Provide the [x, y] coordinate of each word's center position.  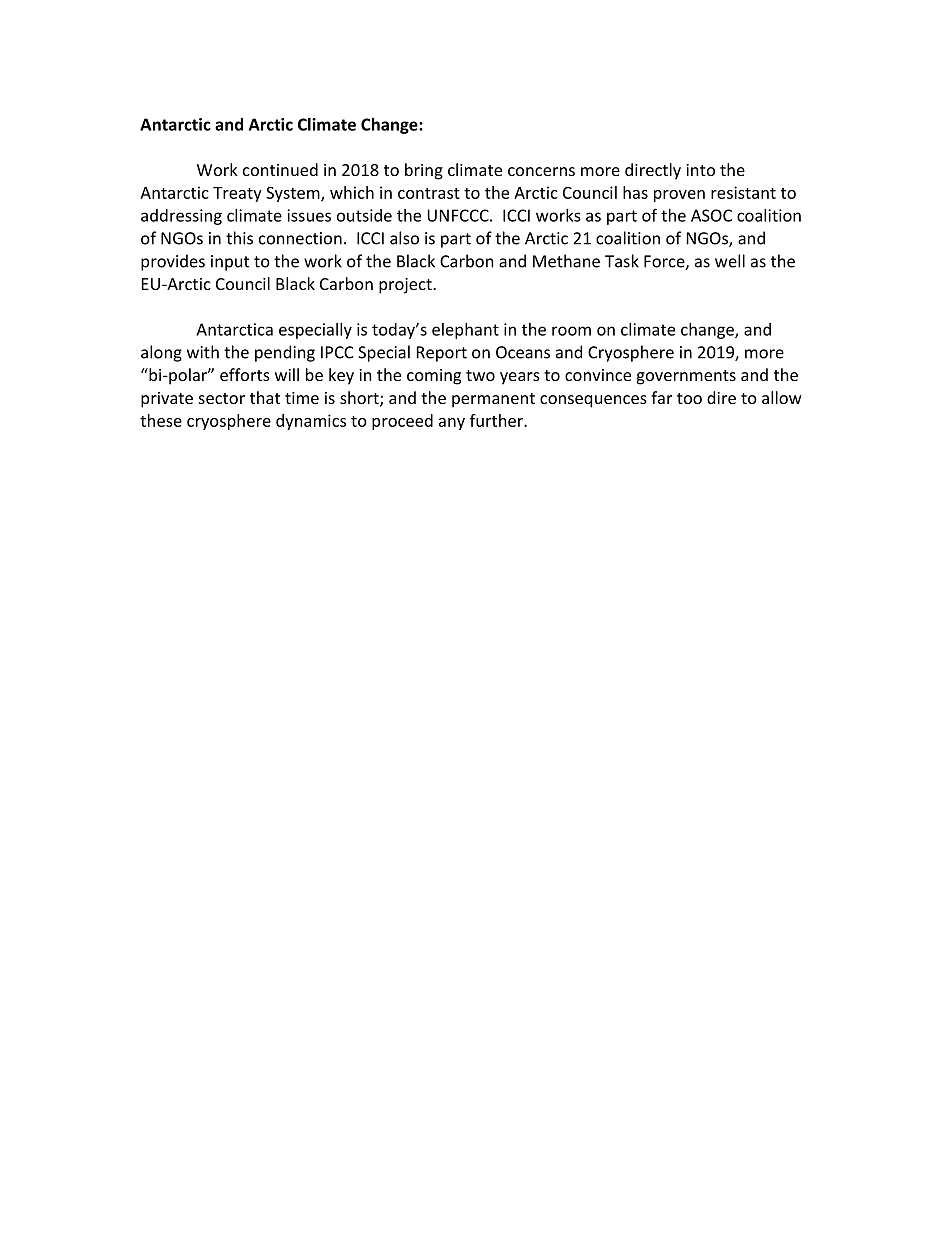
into [700, 170]
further [497, 420]
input [230, 263]
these [161, 420]
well [730, 261]
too [689, 398]
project [406, 286]
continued [280, 169]
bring [424, 171]
